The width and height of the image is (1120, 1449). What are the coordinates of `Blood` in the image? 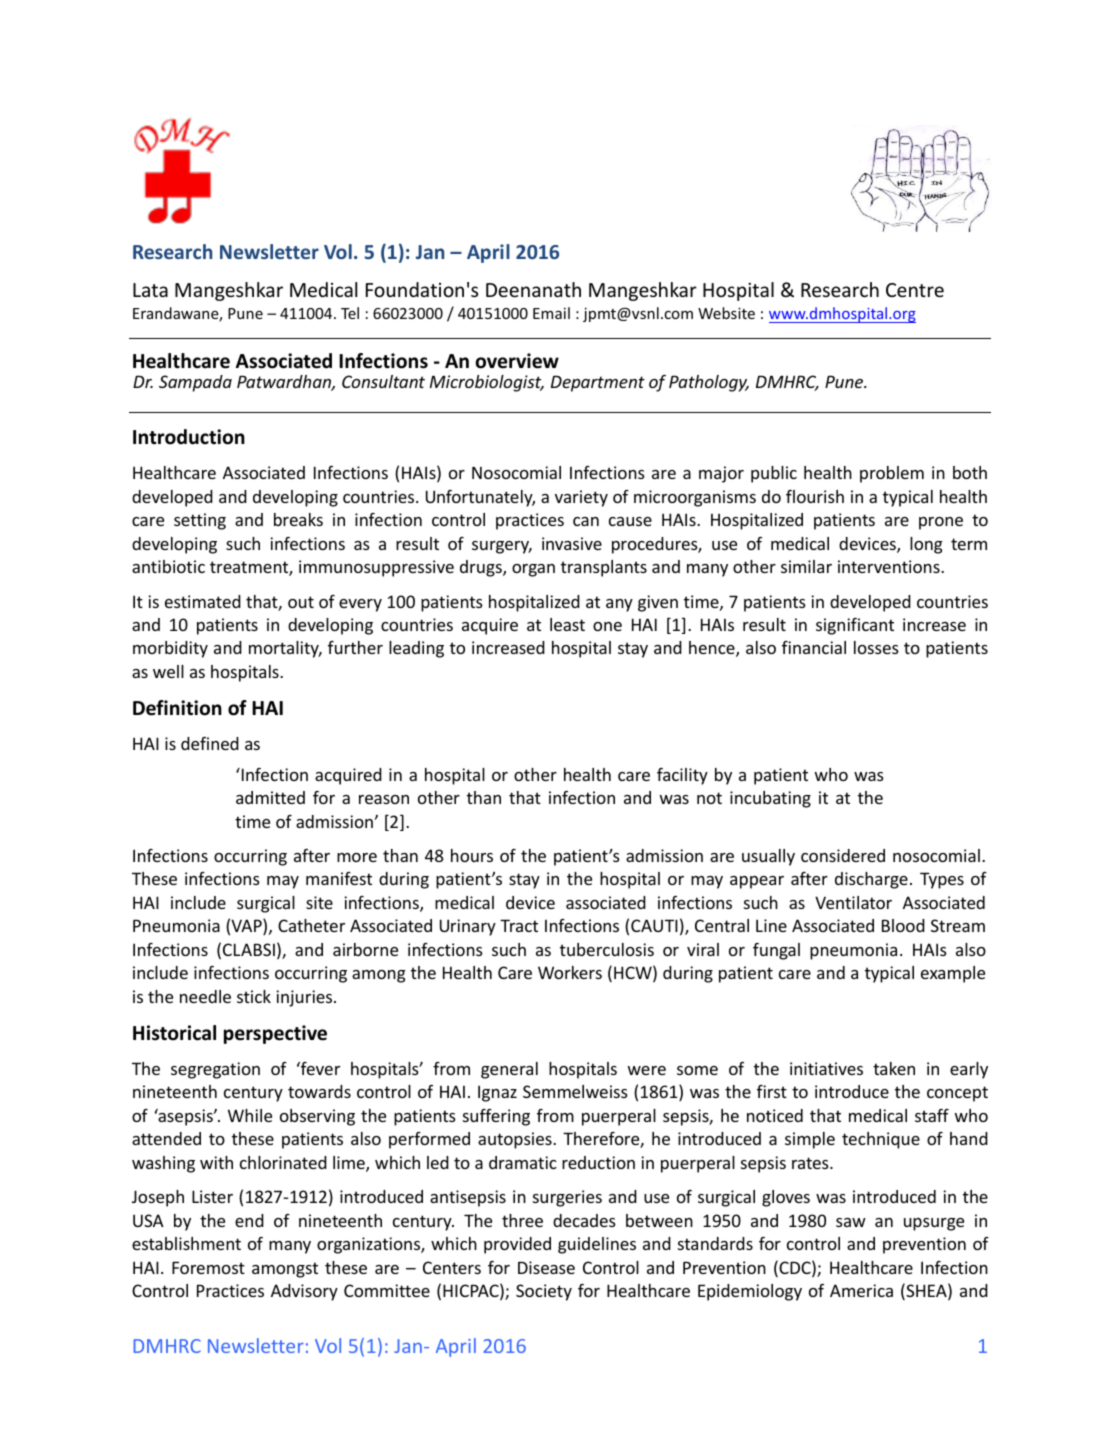 It's located at (903, 925).
